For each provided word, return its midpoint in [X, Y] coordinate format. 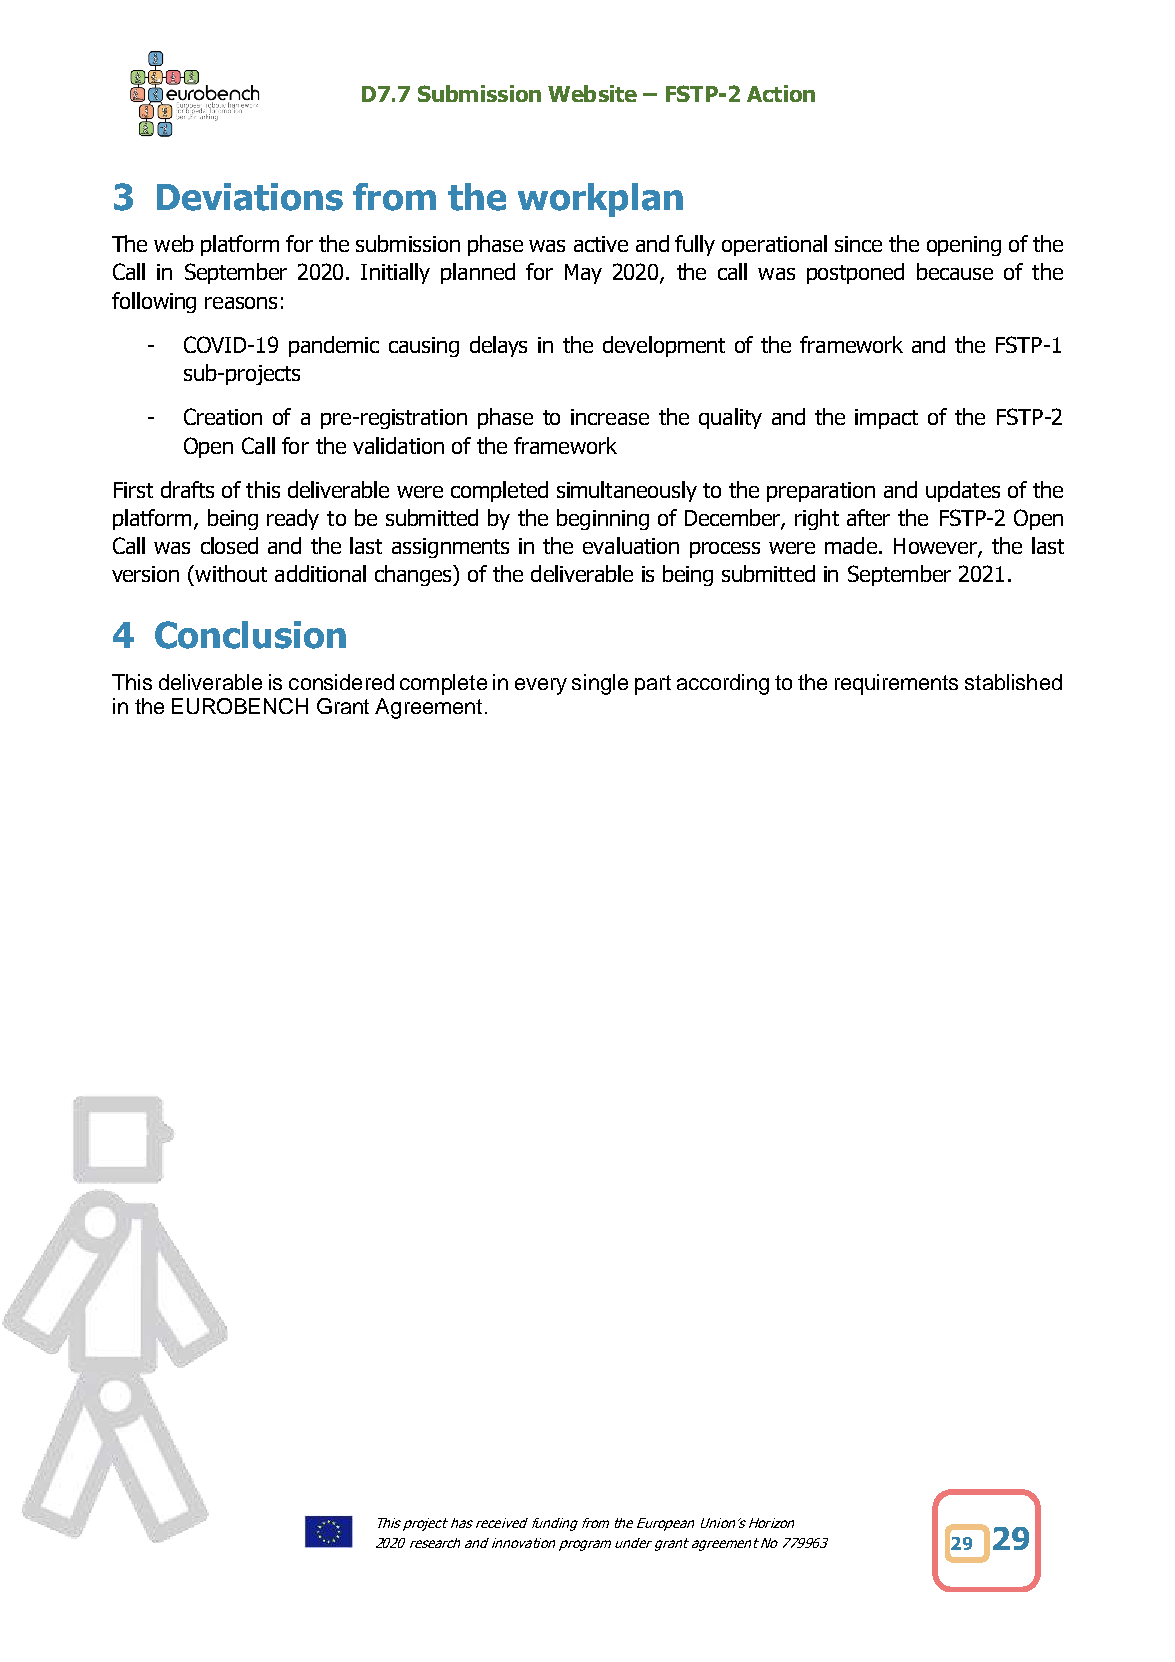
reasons [241, 303]
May [583, 274]
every [541, 686]
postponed [855, 273]
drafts [187, 489]
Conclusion [250, 635]
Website [592, 93]
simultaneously [627, 491]
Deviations [250, 197]
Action [781, 93]
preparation [821, 492]
